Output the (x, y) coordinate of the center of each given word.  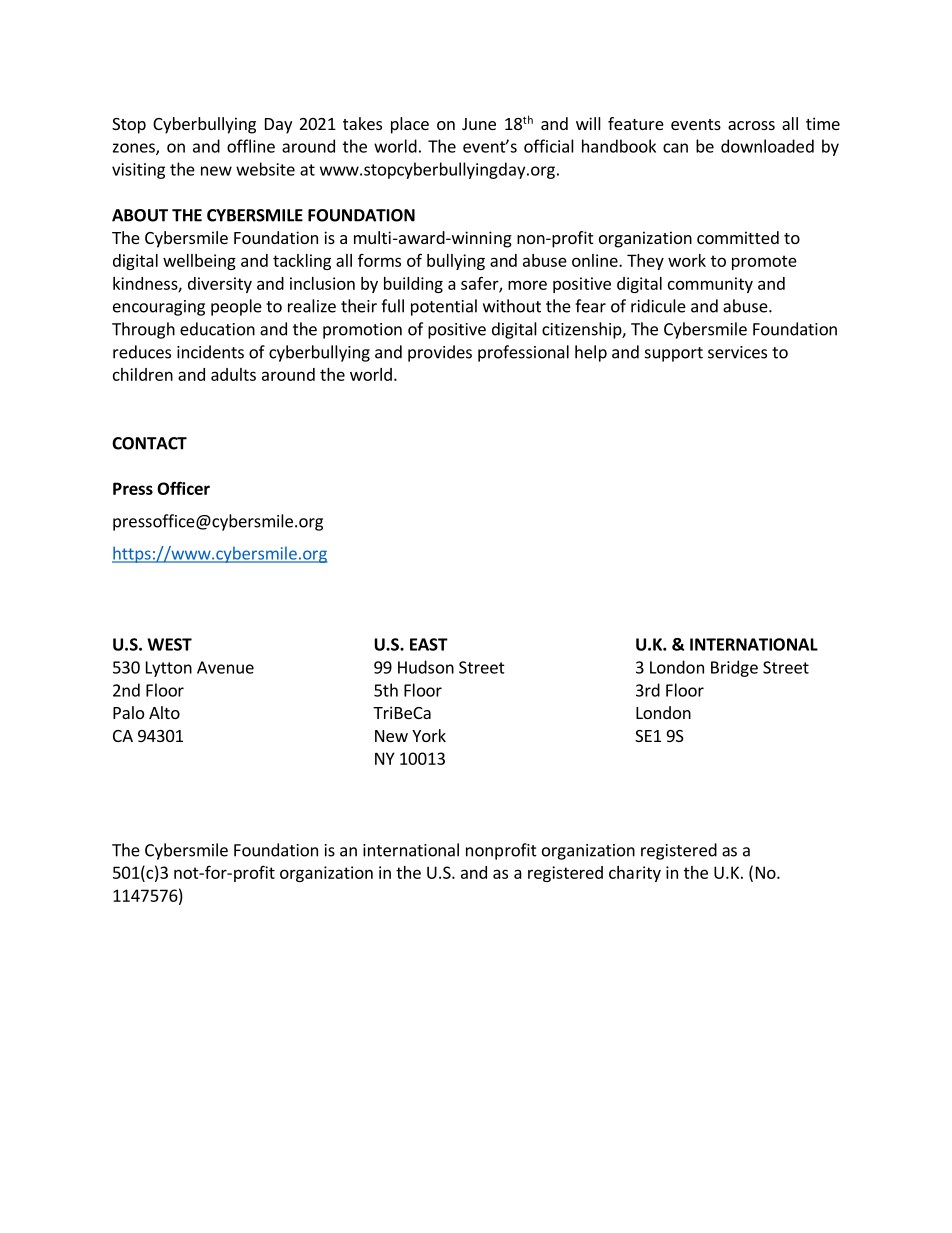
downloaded (767, 146)
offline (251, 146)
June (479, 124)
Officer (183, 488)
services (737, 352)
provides (440, 353)
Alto (164, 712)
